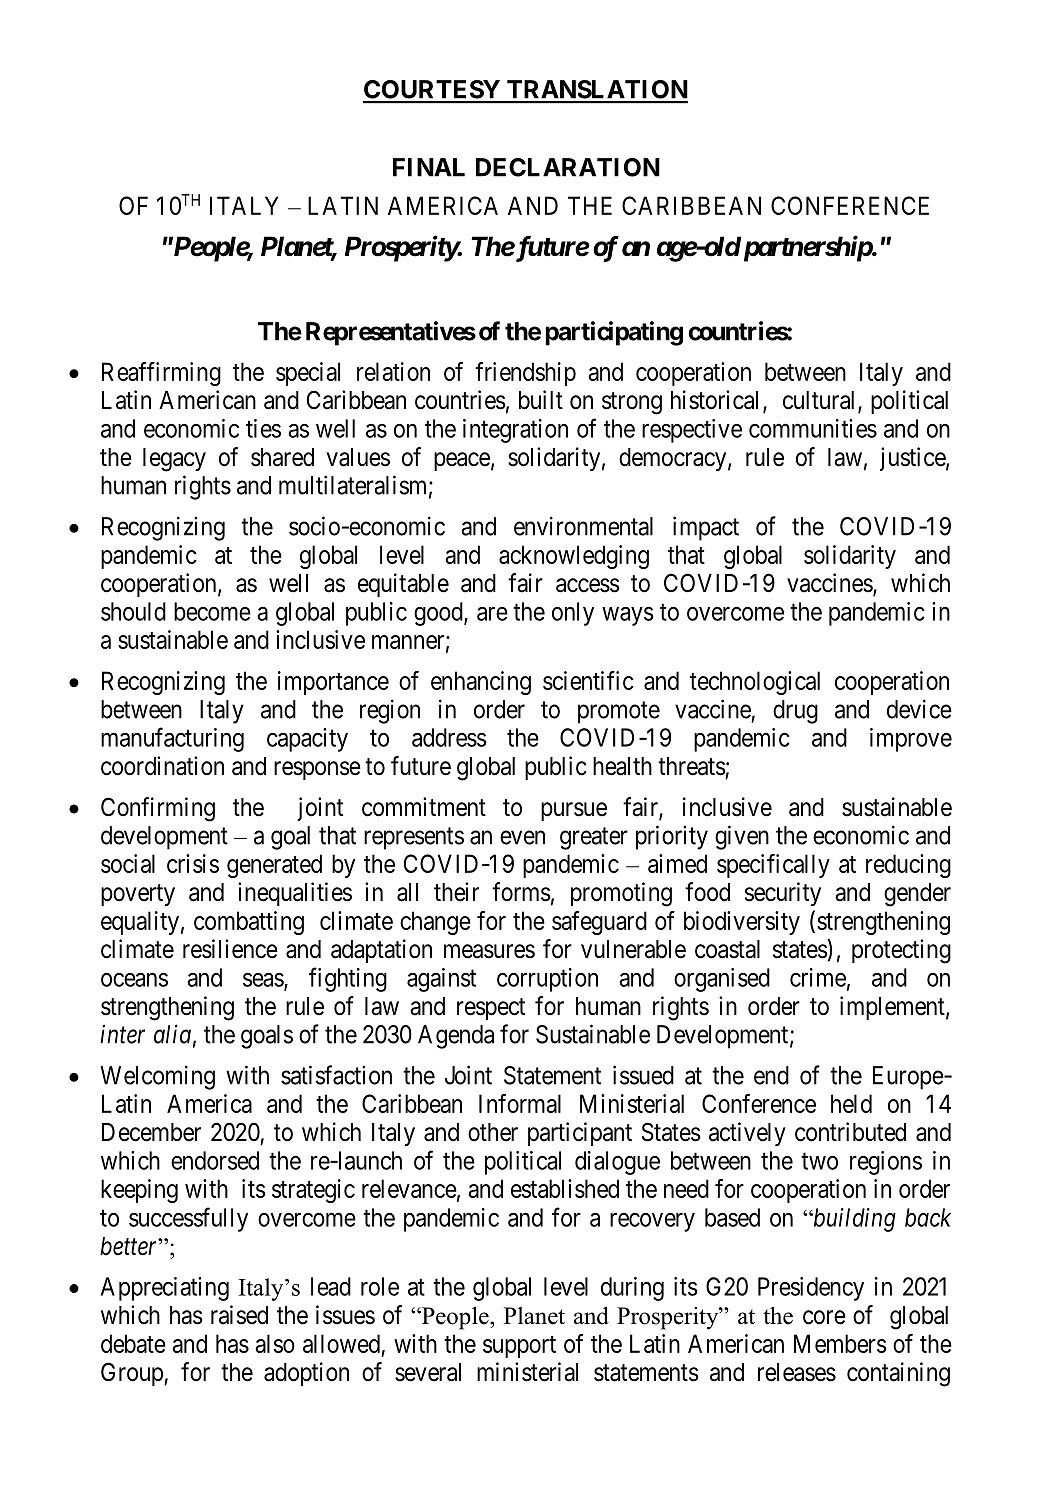 The width and height of the screenshot is (1051, 1487). Describe the element at coordinates (162, 766) in the screenshot. I see `coordination` at that location.
